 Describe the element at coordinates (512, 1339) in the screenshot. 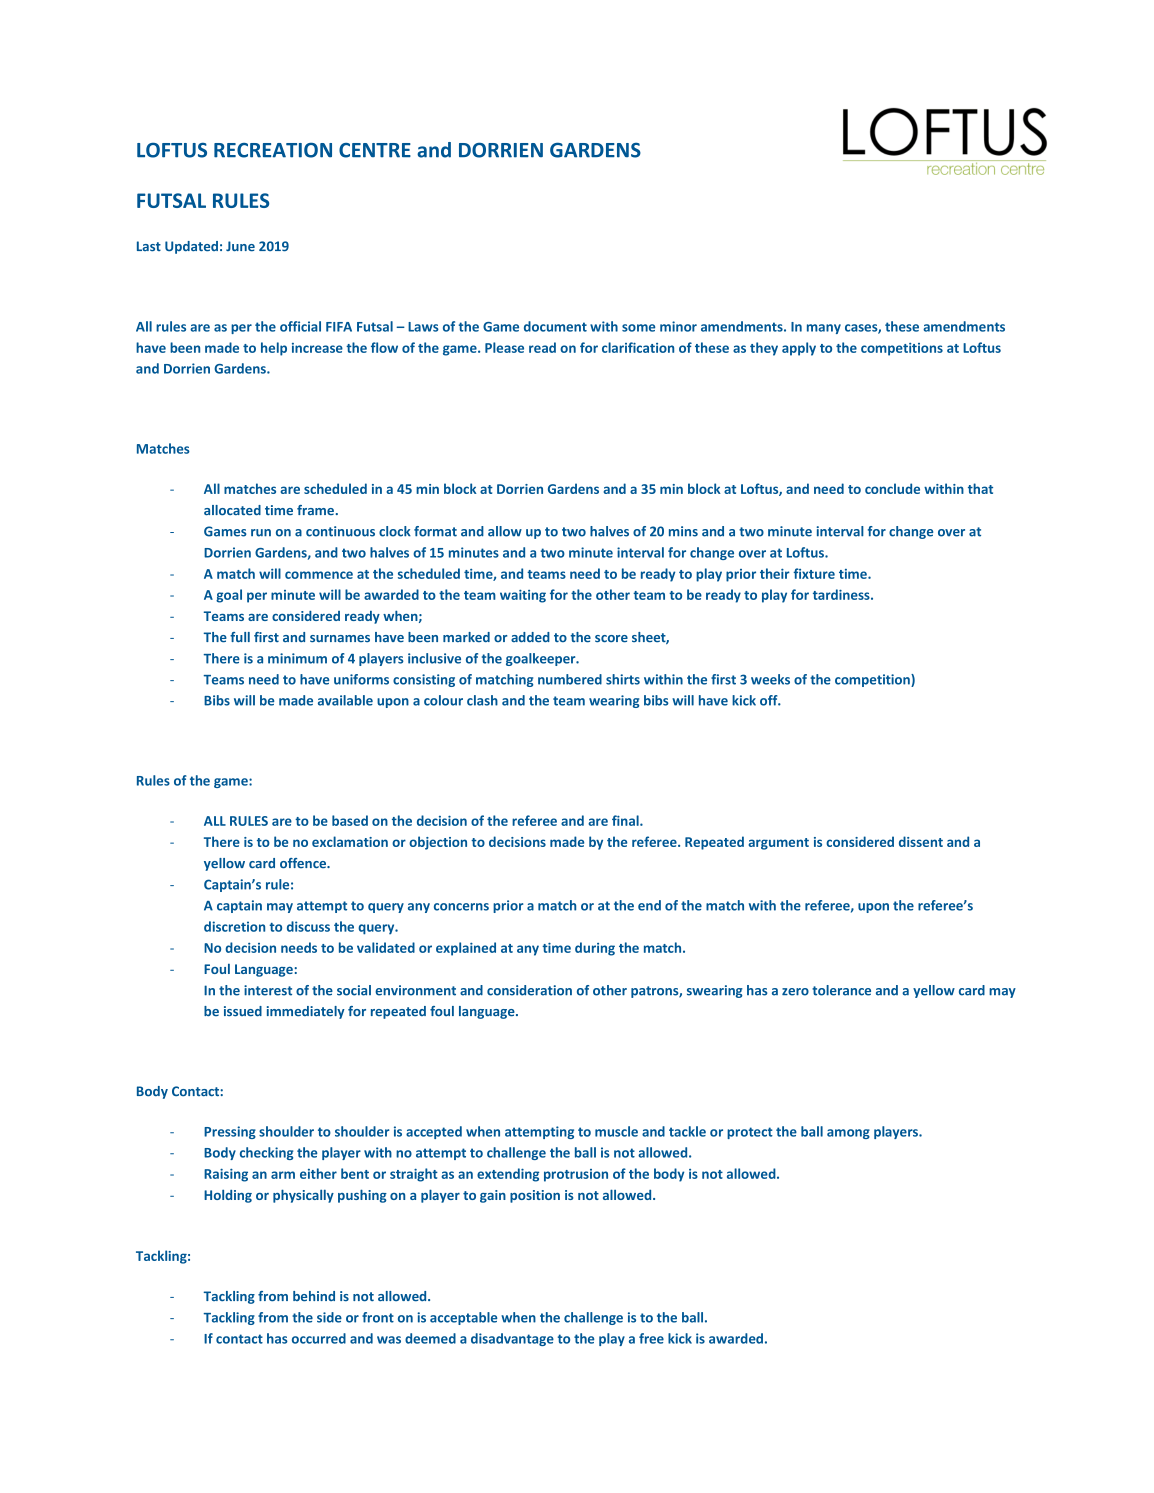

I see `disadvantage` at that location.
